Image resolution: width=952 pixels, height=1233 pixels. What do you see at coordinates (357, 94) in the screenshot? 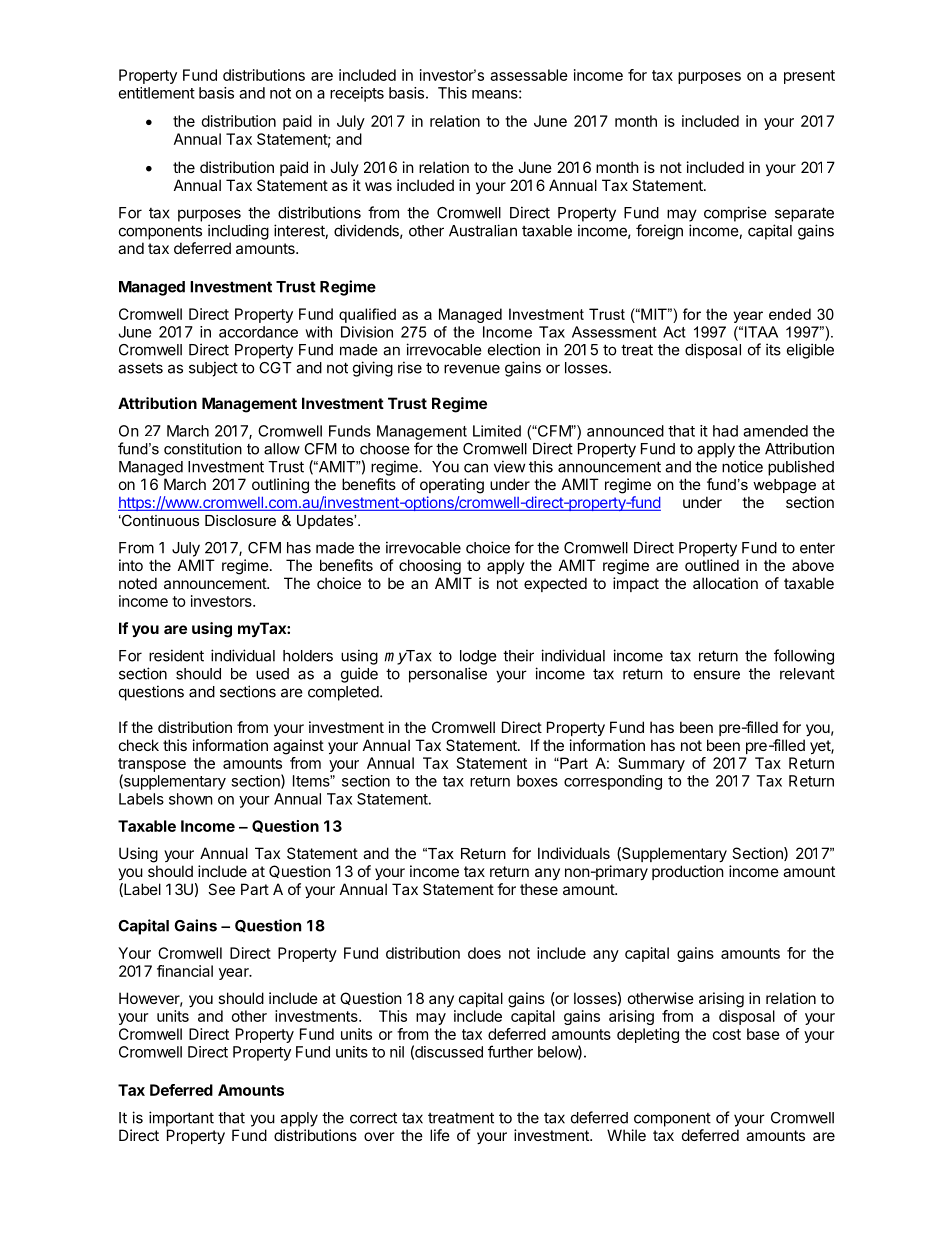
I see `receipts` at bounding box center [357, 94].
